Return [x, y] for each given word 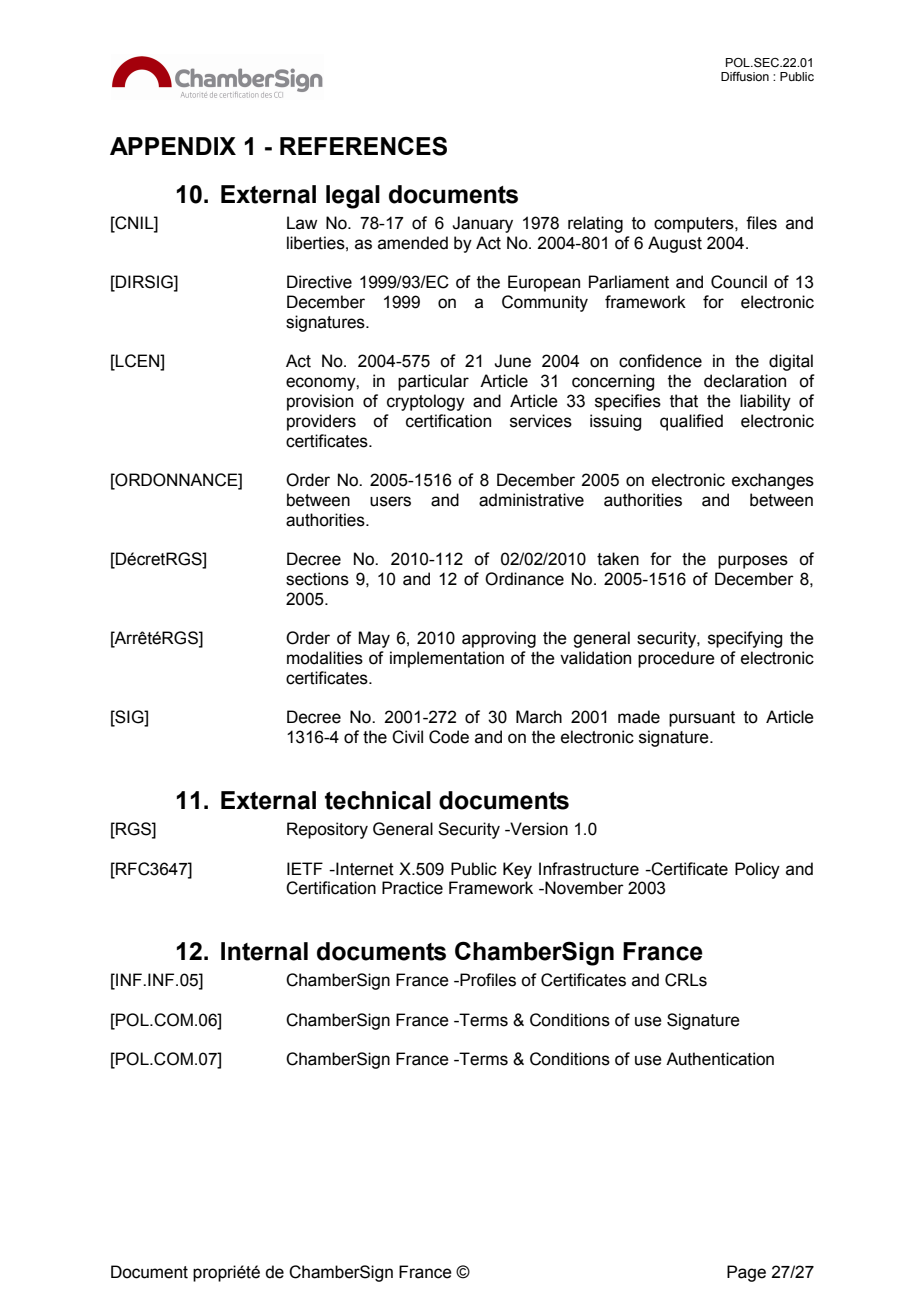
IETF [305, 868]
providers [321, 422]
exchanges [773, 481]
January [482, 224]
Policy [757, 870]
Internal [264, 951]
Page [746, 1273]
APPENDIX [173, 146]
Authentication [720, 1059]
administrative [531, 500]
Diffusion [745, 76]
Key [517, 870]
